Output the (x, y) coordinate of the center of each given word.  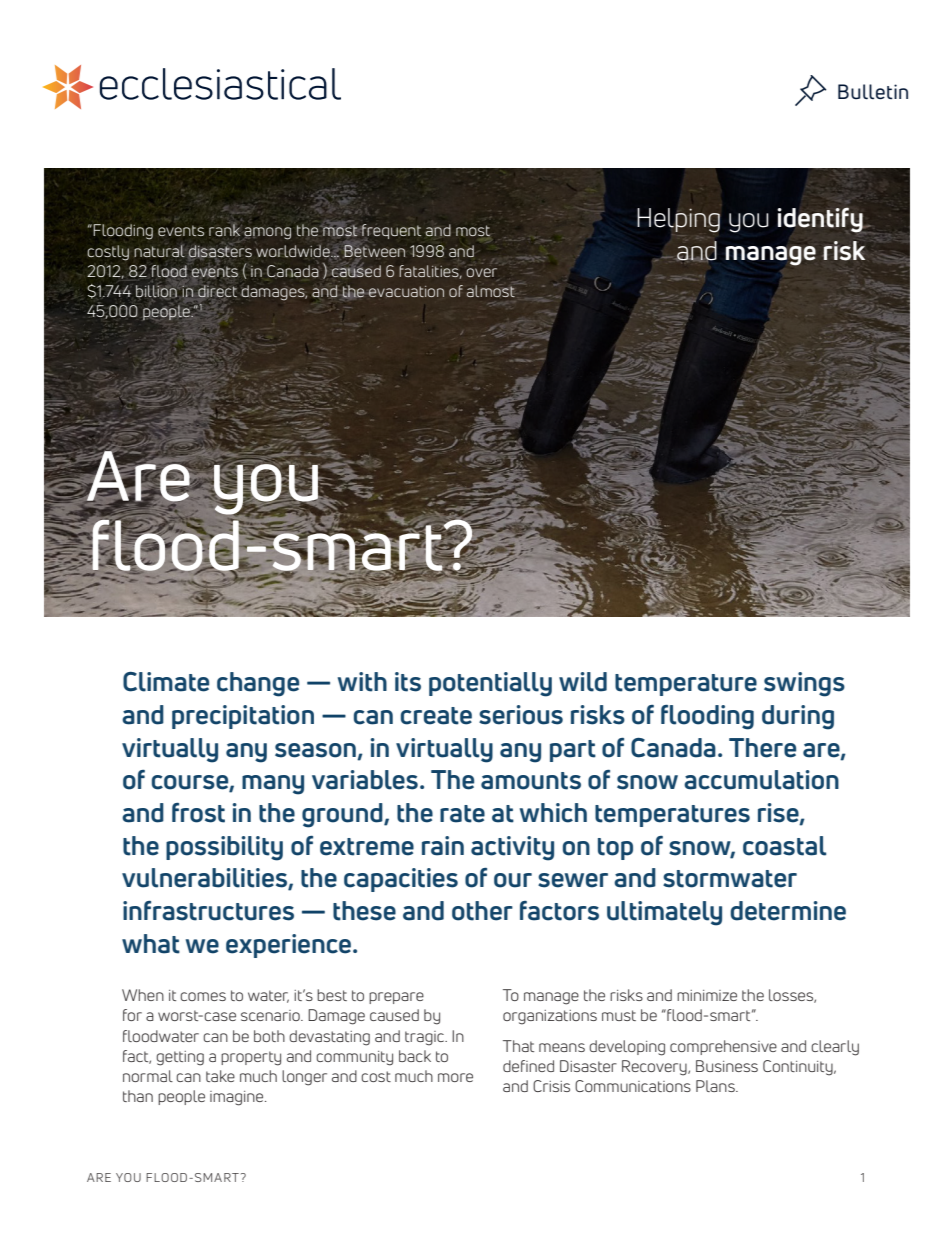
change (258, 684)
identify (820, 220)
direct (217, 291)
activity (512, 848)
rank (224, 230)
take (220, 1076)
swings (804, 684)
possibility (224, 848)
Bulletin (873, 92)
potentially (490, 684)
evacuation (406, 291)
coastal (784, 846)
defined (528, 1066)
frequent (390, 232)
